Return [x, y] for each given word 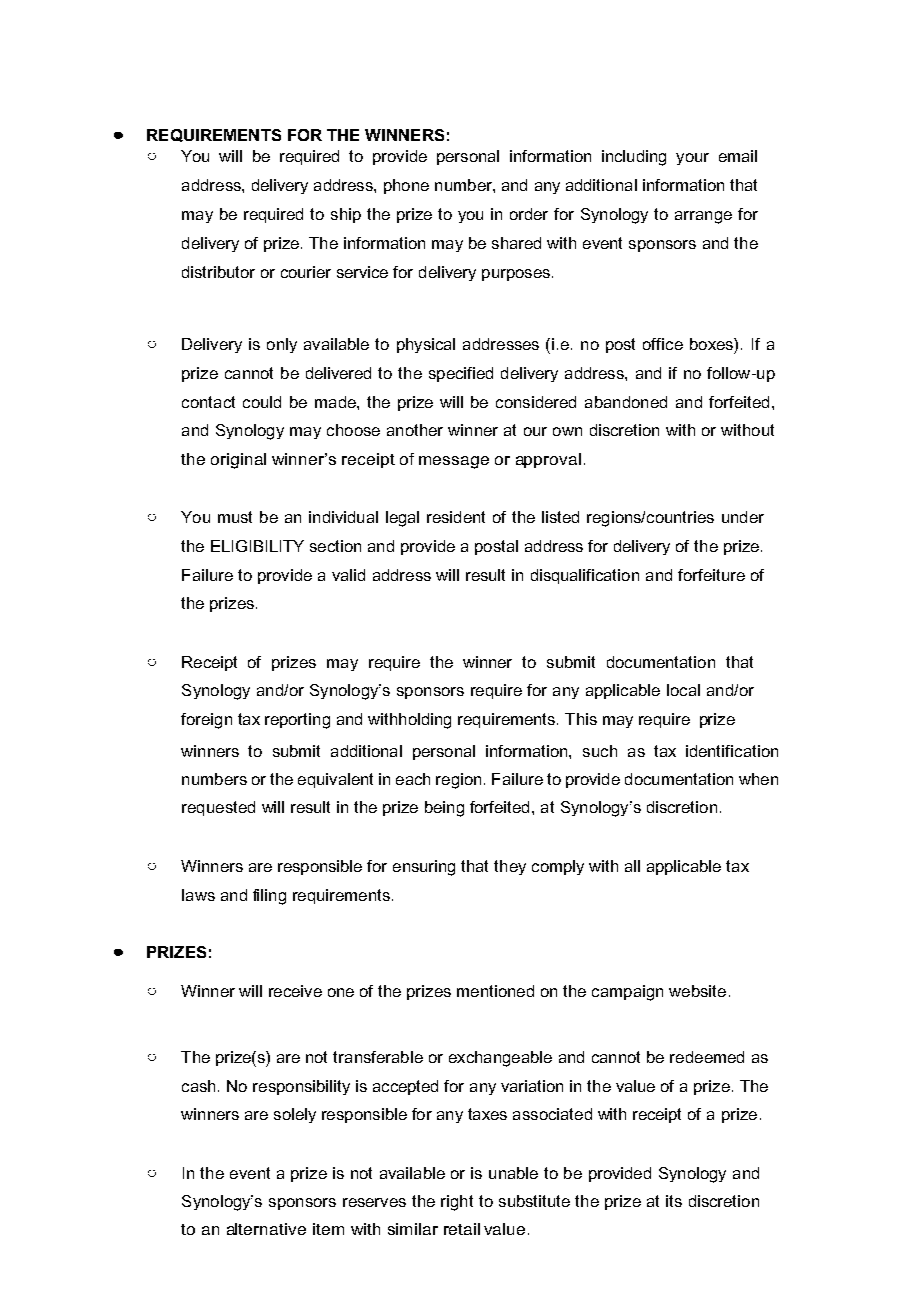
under [743, 517]
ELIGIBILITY [257, 546]
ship [346, 215]
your [692, 159]
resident [456, 517]
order [529, 214]
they [510, 867]
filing [269, 897]
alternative [266, 1229]
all [632, 866]
